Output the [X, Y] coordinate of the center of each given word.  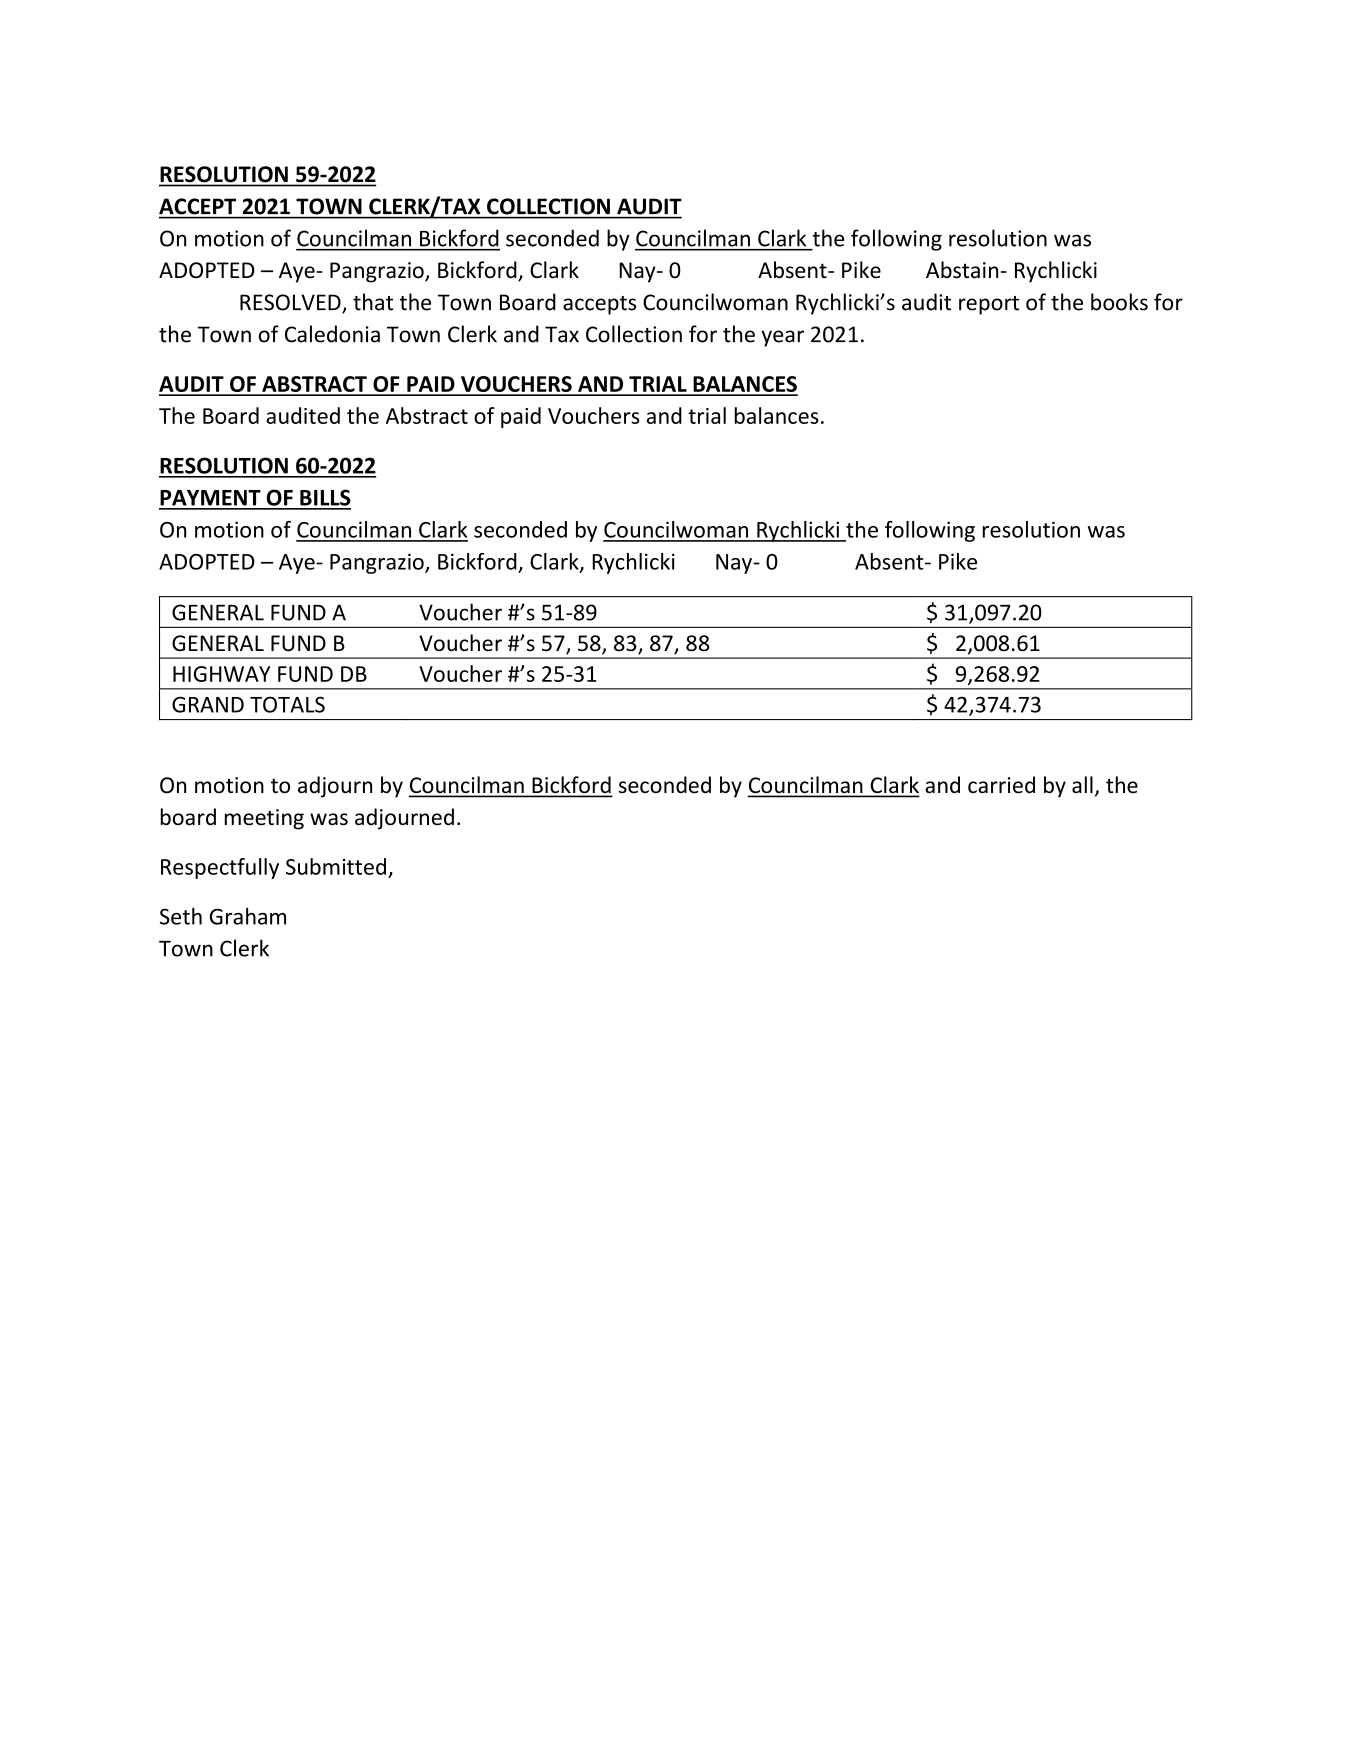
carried [1001, 785]
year [782, 338]
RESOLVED [291, 303]
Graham [248, 916]
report [989, 305]
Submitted [336, 866]
